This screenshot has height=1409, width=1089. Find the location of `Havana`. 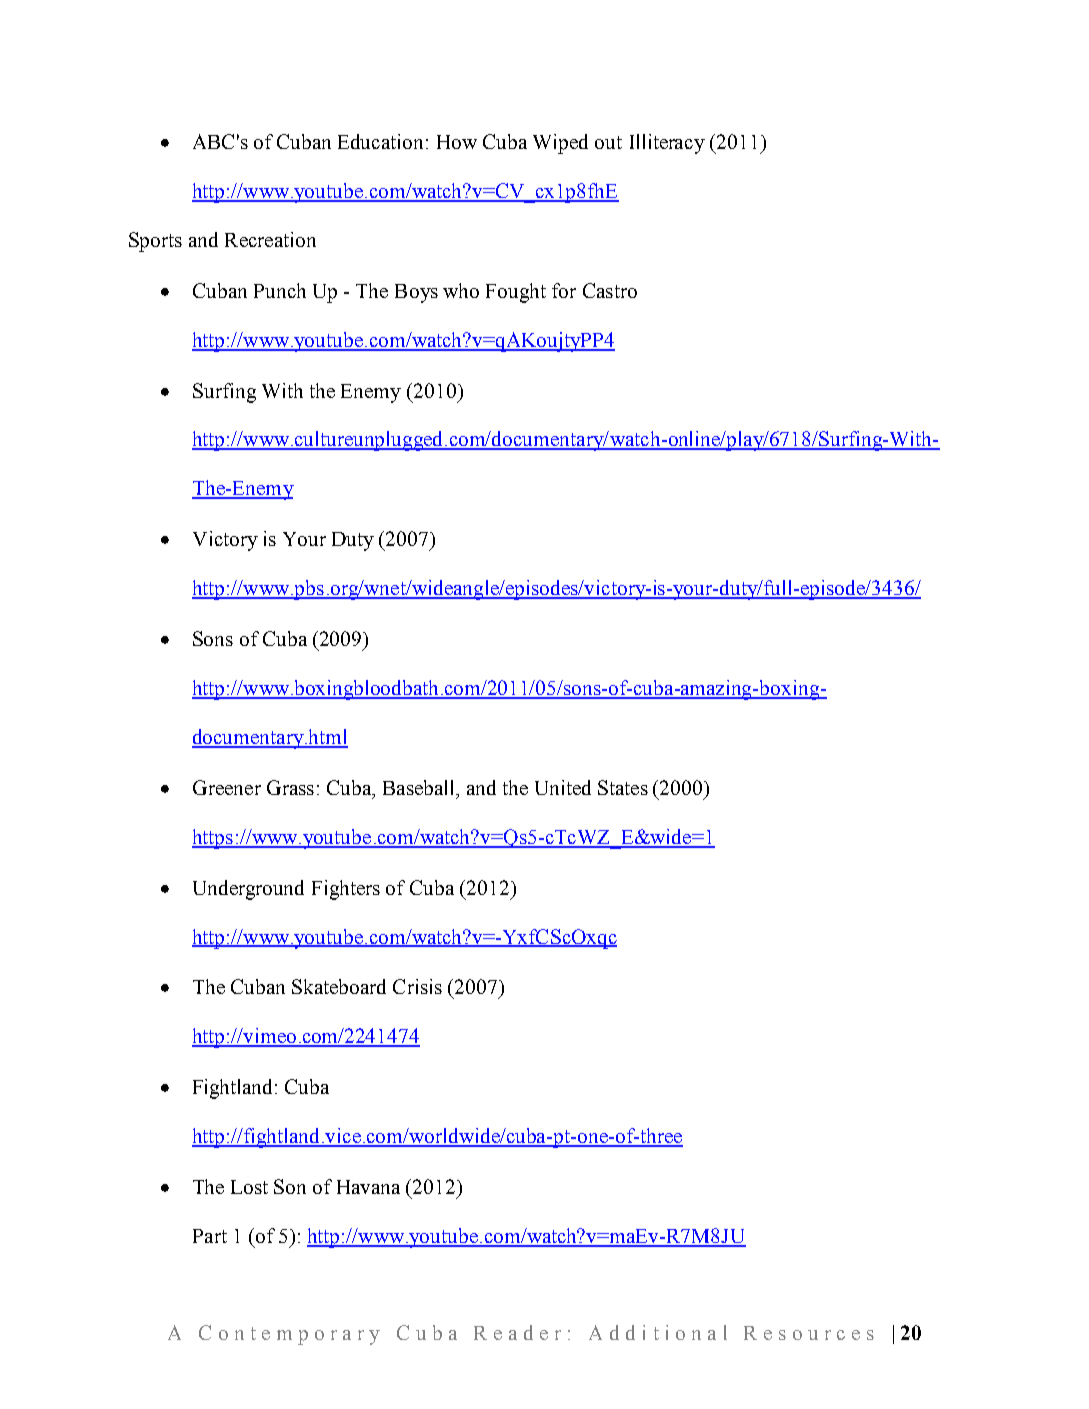

Havana is located at coordinates (368, 1187).
